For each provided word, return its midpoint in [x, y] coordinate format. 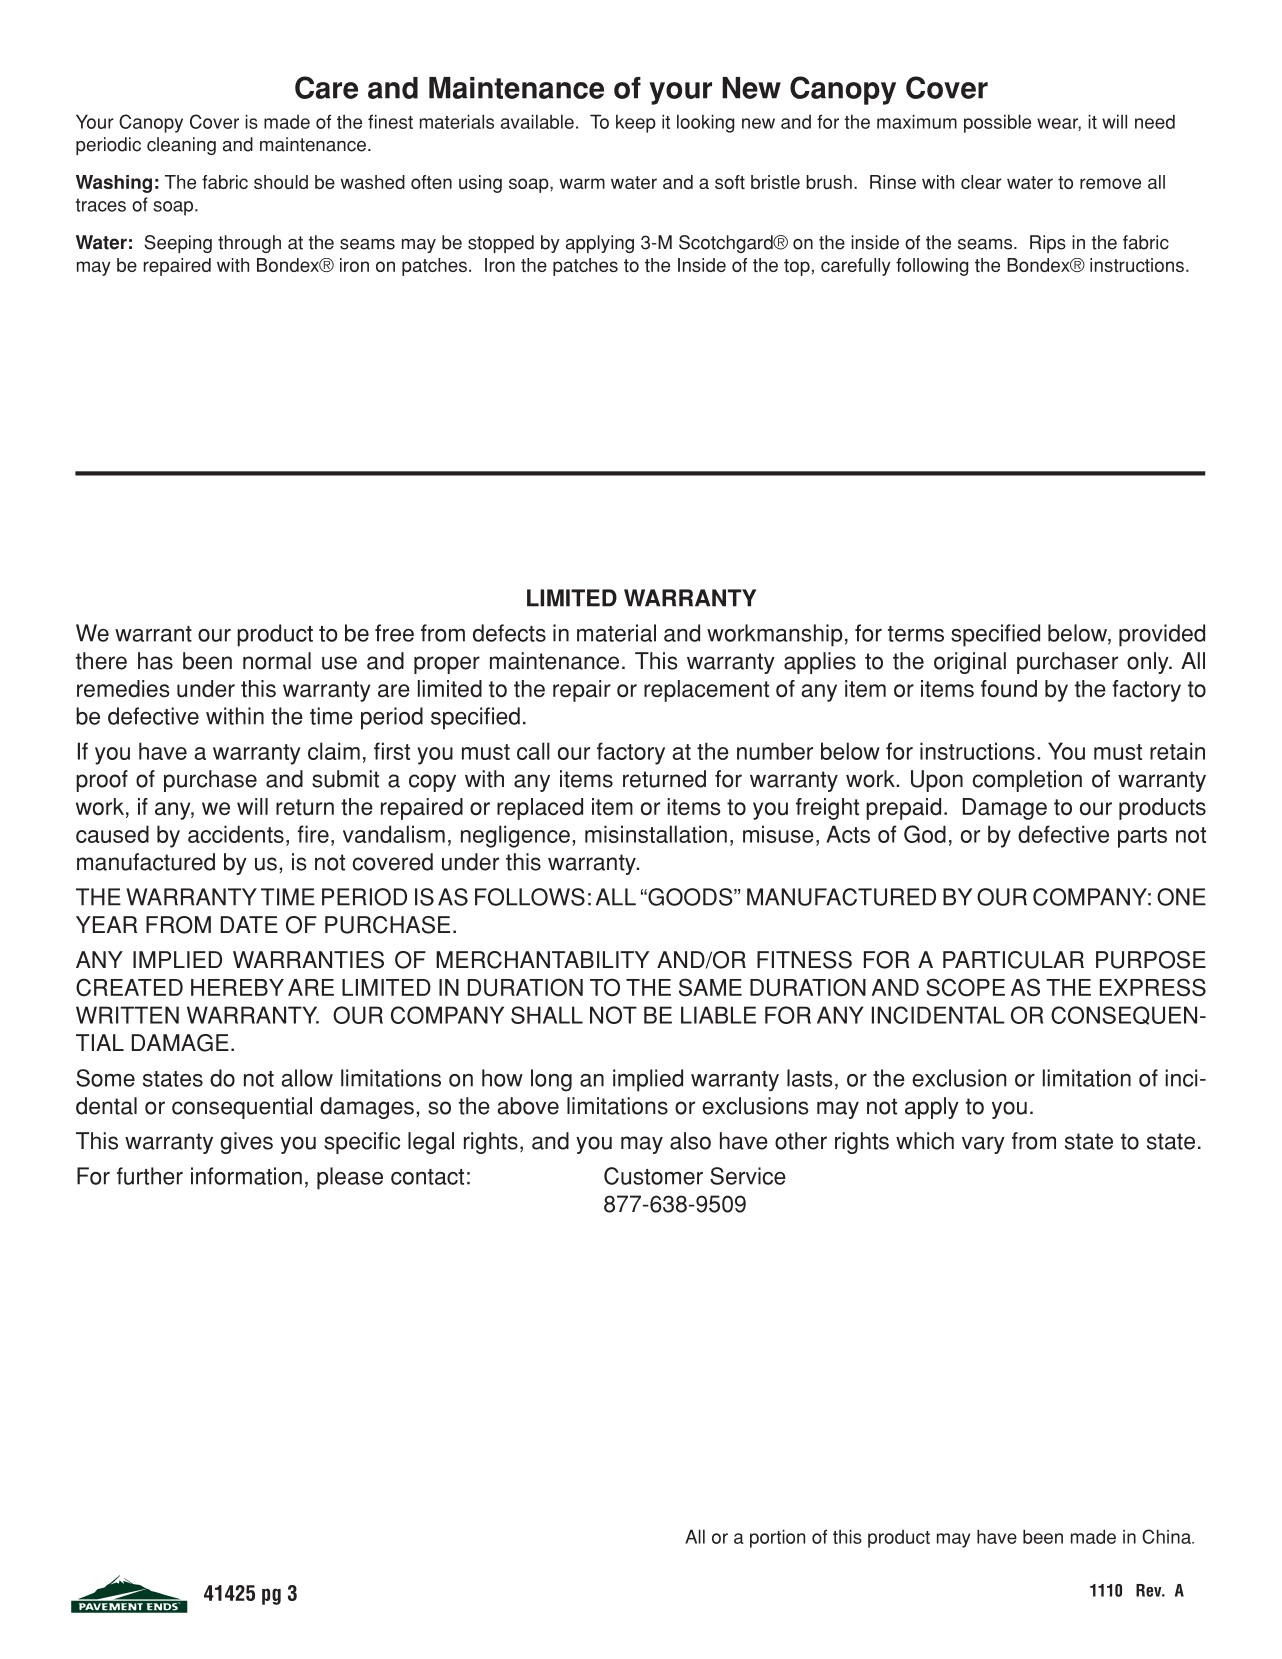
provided [1162, 635]
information [246, 1176]
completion [1027, 781]
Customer [653, 1176]
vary [983, 1145]
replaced [540, 809]
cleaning [181, 146]
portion [777, 1538]
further [150, 1176]
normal [277, 661]
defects [509, 633]
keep [636, 123]
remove [1110, 183]
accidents [236, 834]
